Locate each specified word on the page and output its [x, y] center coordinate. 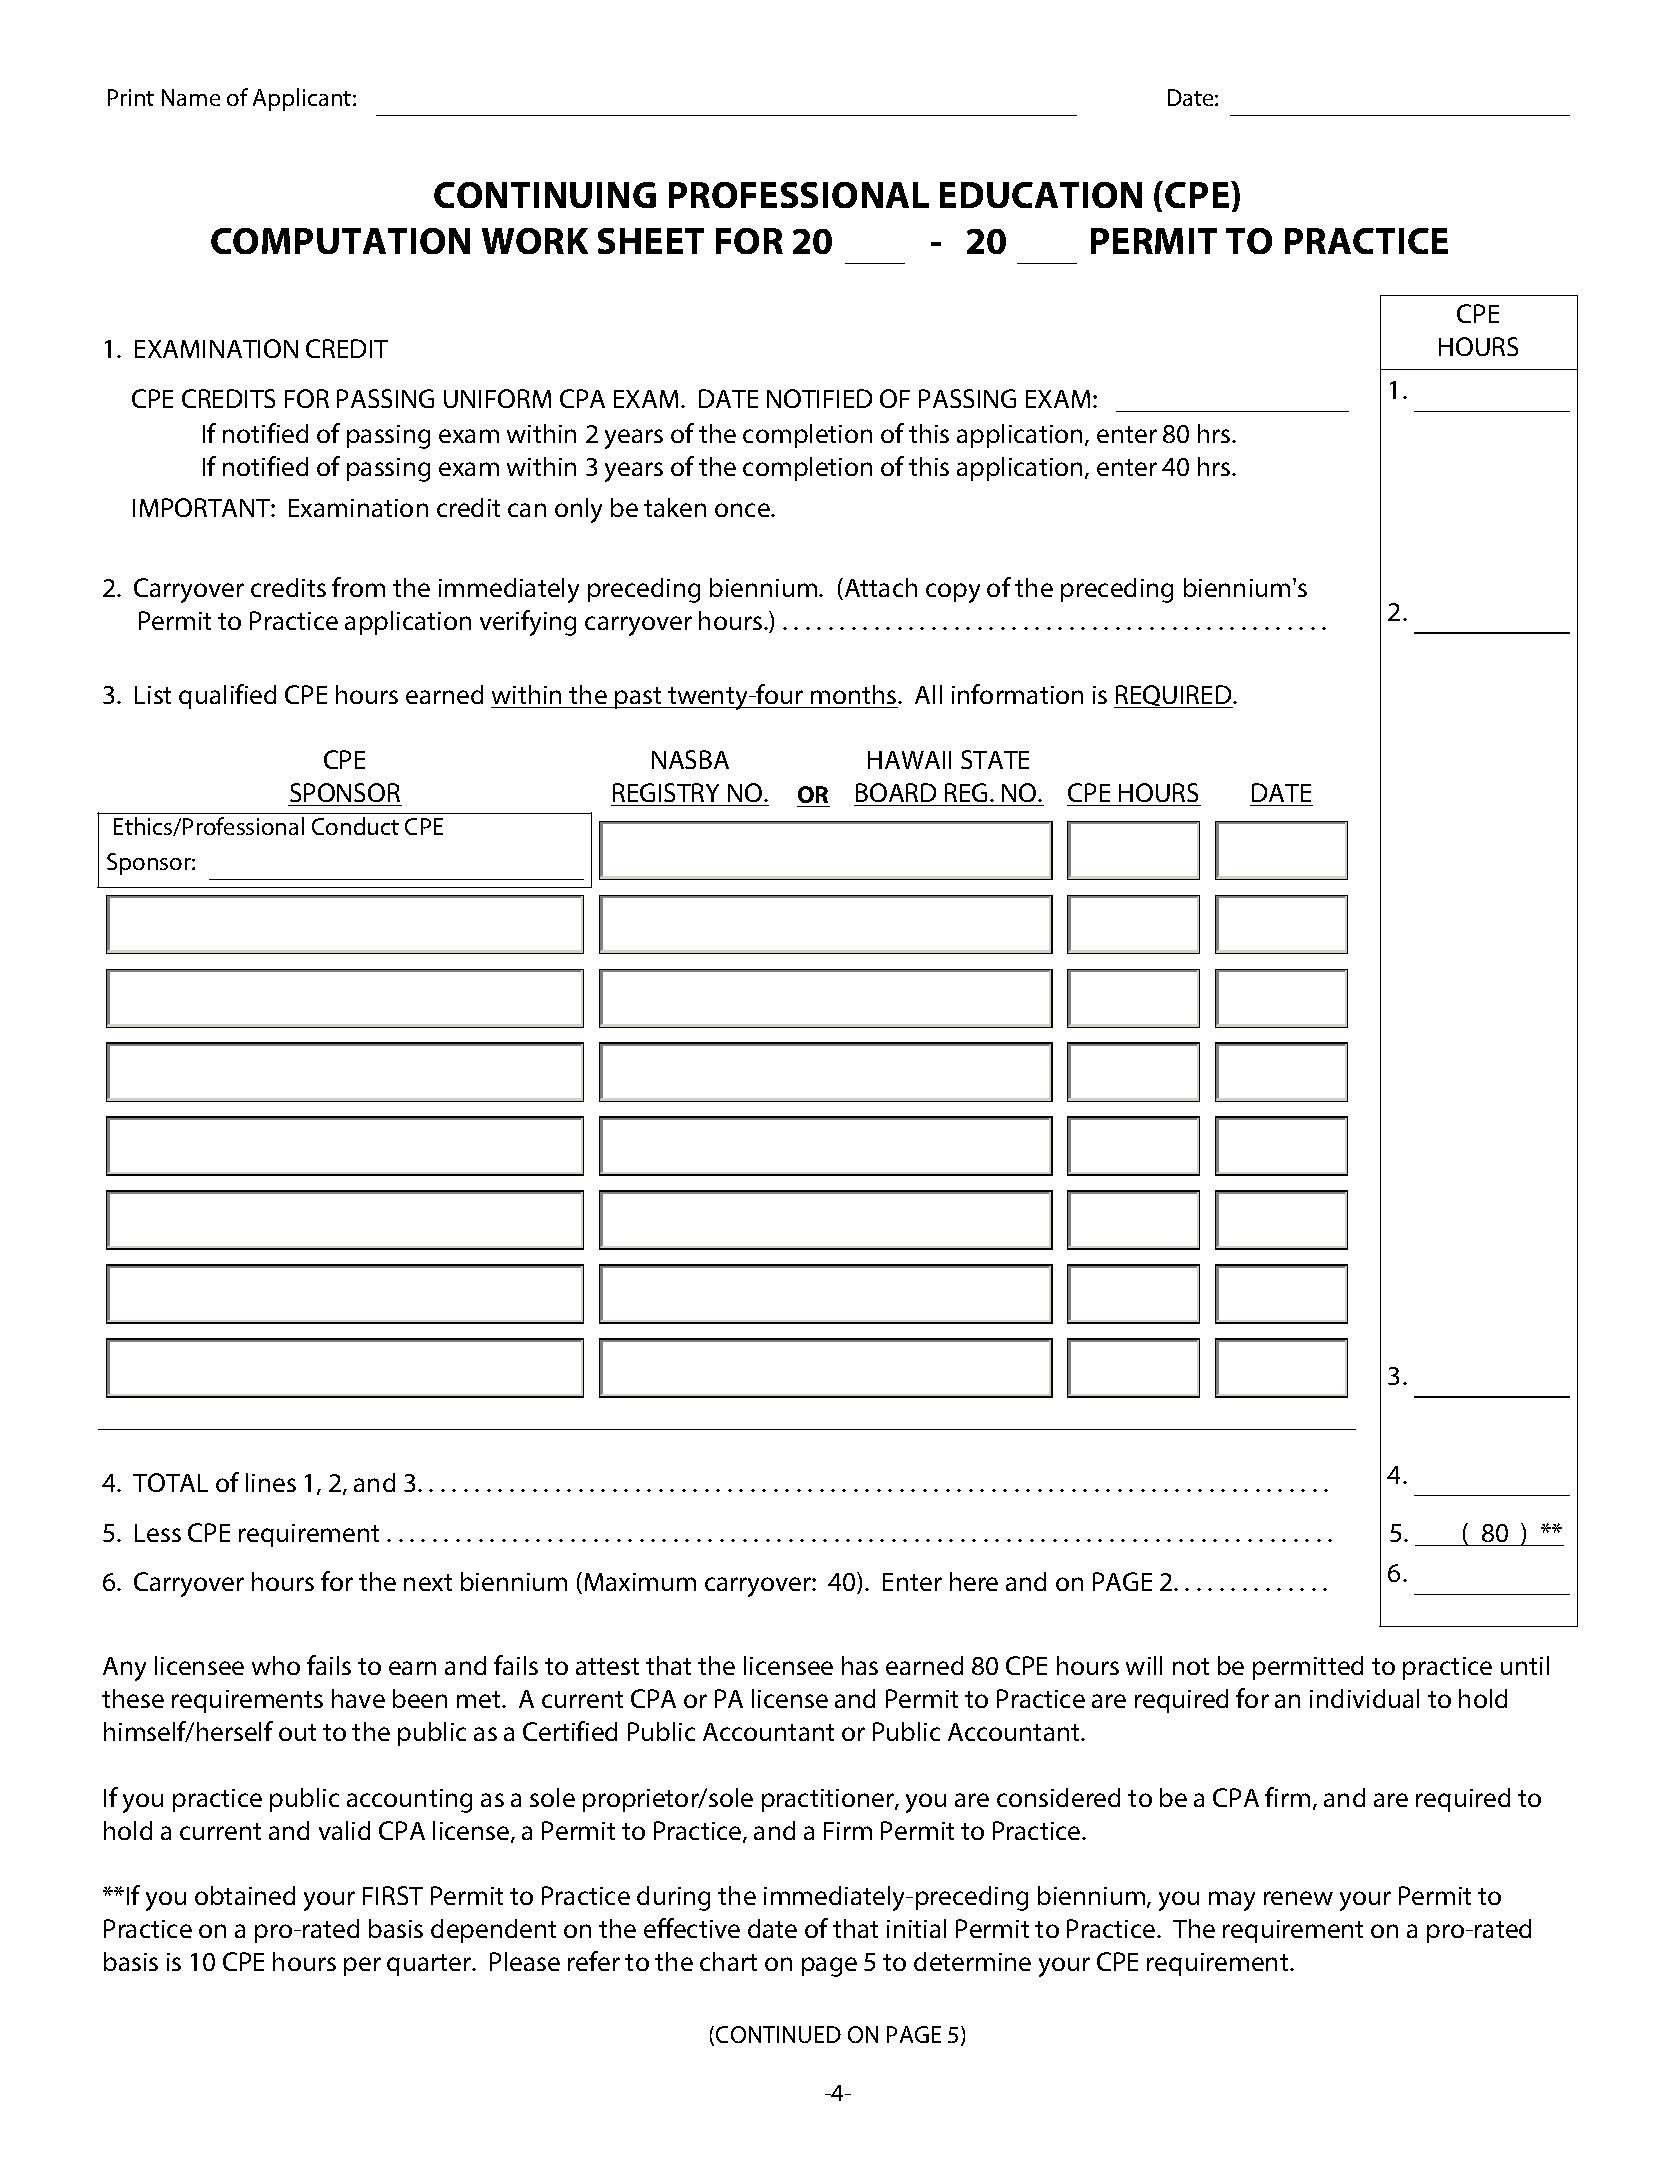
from [358, 587]
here [974, 1581]
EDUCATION [1041, 195]
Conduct [355, 826]
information [1017, 694]
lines [271, 1482]
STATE [995, 759]
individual [1364, 1698]
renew [1298, 1898]
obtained [245, 1895]
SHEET [651, 241]
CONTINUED [778, 2034]
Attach [879, 589]
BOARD [896, 792]
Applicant [303, 99]
